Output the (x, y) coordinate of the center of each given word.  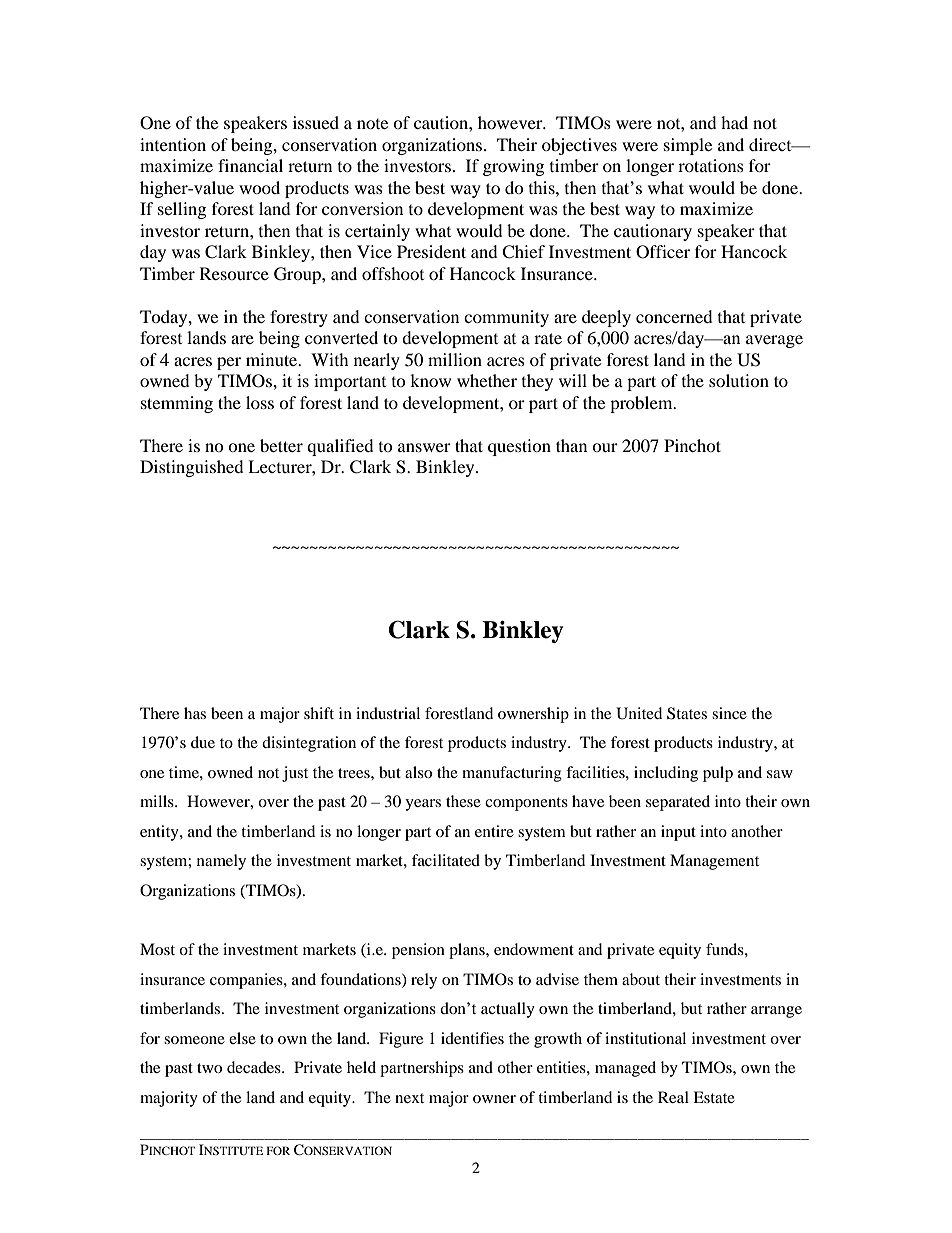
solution (739, 380)
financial (250, 165)
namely (221, 862)
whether (487, 380)
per (229, 363)
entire (494, 831)
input (678, 833)
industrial (388, 713)
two (209, 1068)
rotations (711, 165)
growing (513, 167)
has (195, 713)
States (687, 713)
